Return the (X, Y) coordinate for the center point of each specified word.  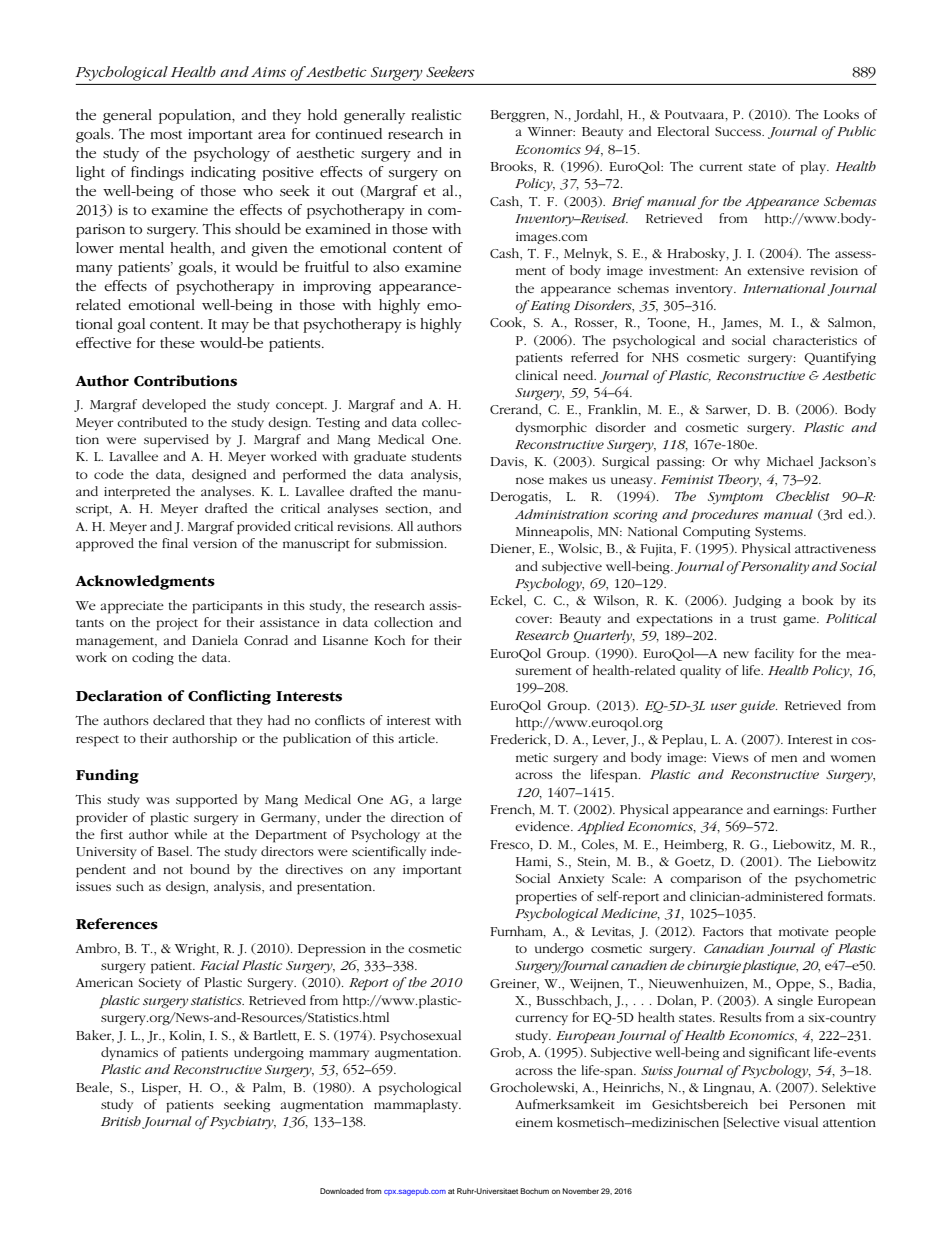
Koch (389, 640)
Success (739, 131)
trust (763, 619)
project (177, 624)
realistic (436, 114)
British (121, 1121)
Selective (752, 1123)
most (166, 135)
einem (534, 1122)
